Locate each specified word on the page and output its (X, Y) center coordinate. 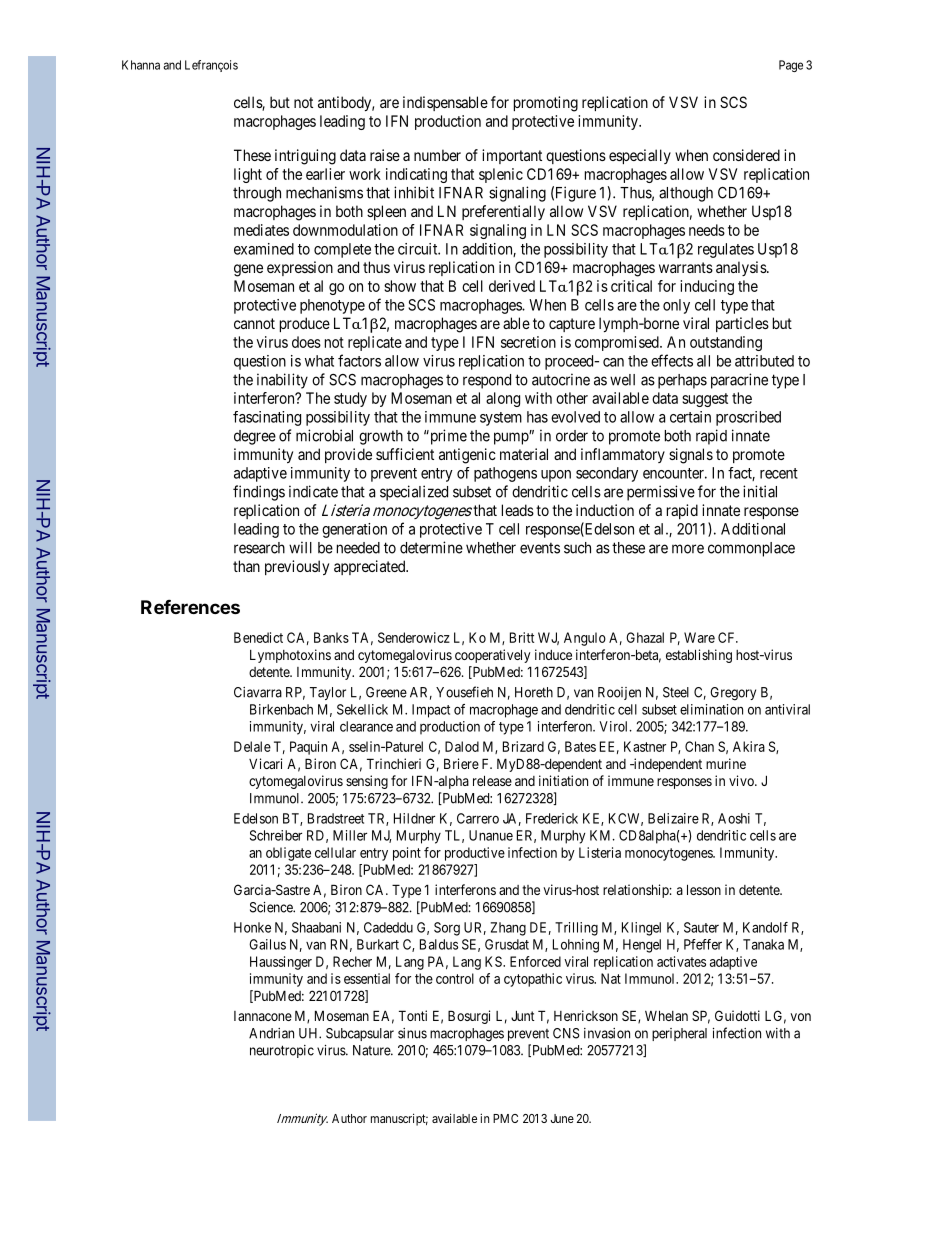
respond (487, 381)
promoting (546, 104)
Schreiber (276, 835)
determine (431, 547)
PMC (505, 1118)
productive (475, 854)
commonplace (751, 549)
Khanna (141, 65)
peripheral (679, 1034)
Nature (372, 1050)
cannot (254, 323)
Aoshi (734, 818)
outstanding (726, 343)
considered (746, 155)
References (190, 607)
